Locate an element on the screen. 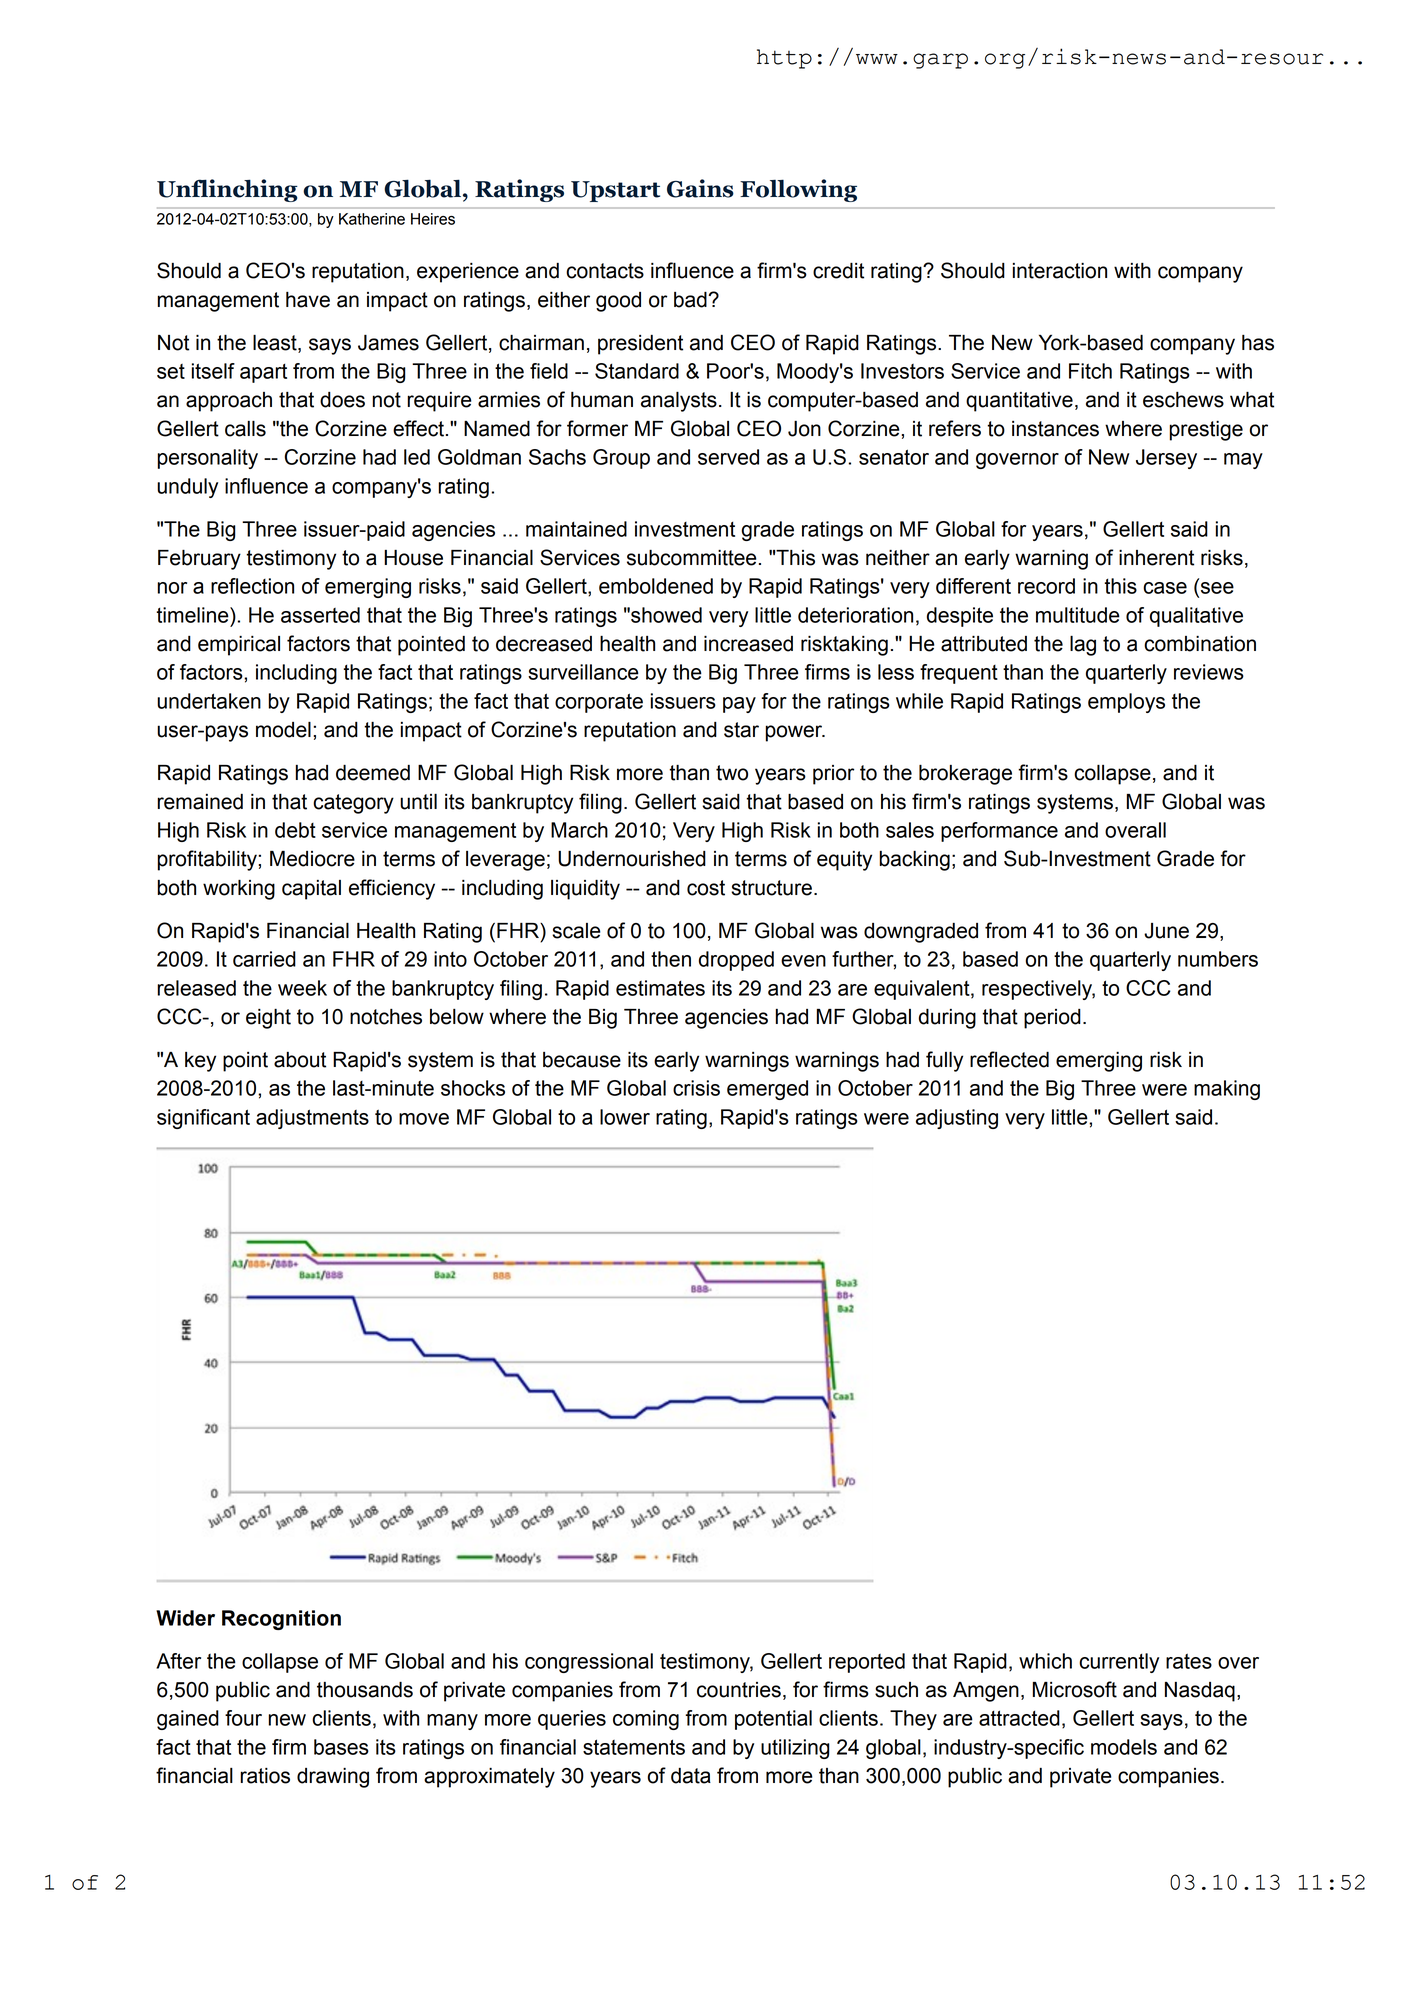 This screenshot has width=1410, height=1996. asserted is located at coordinates (320, 615).
